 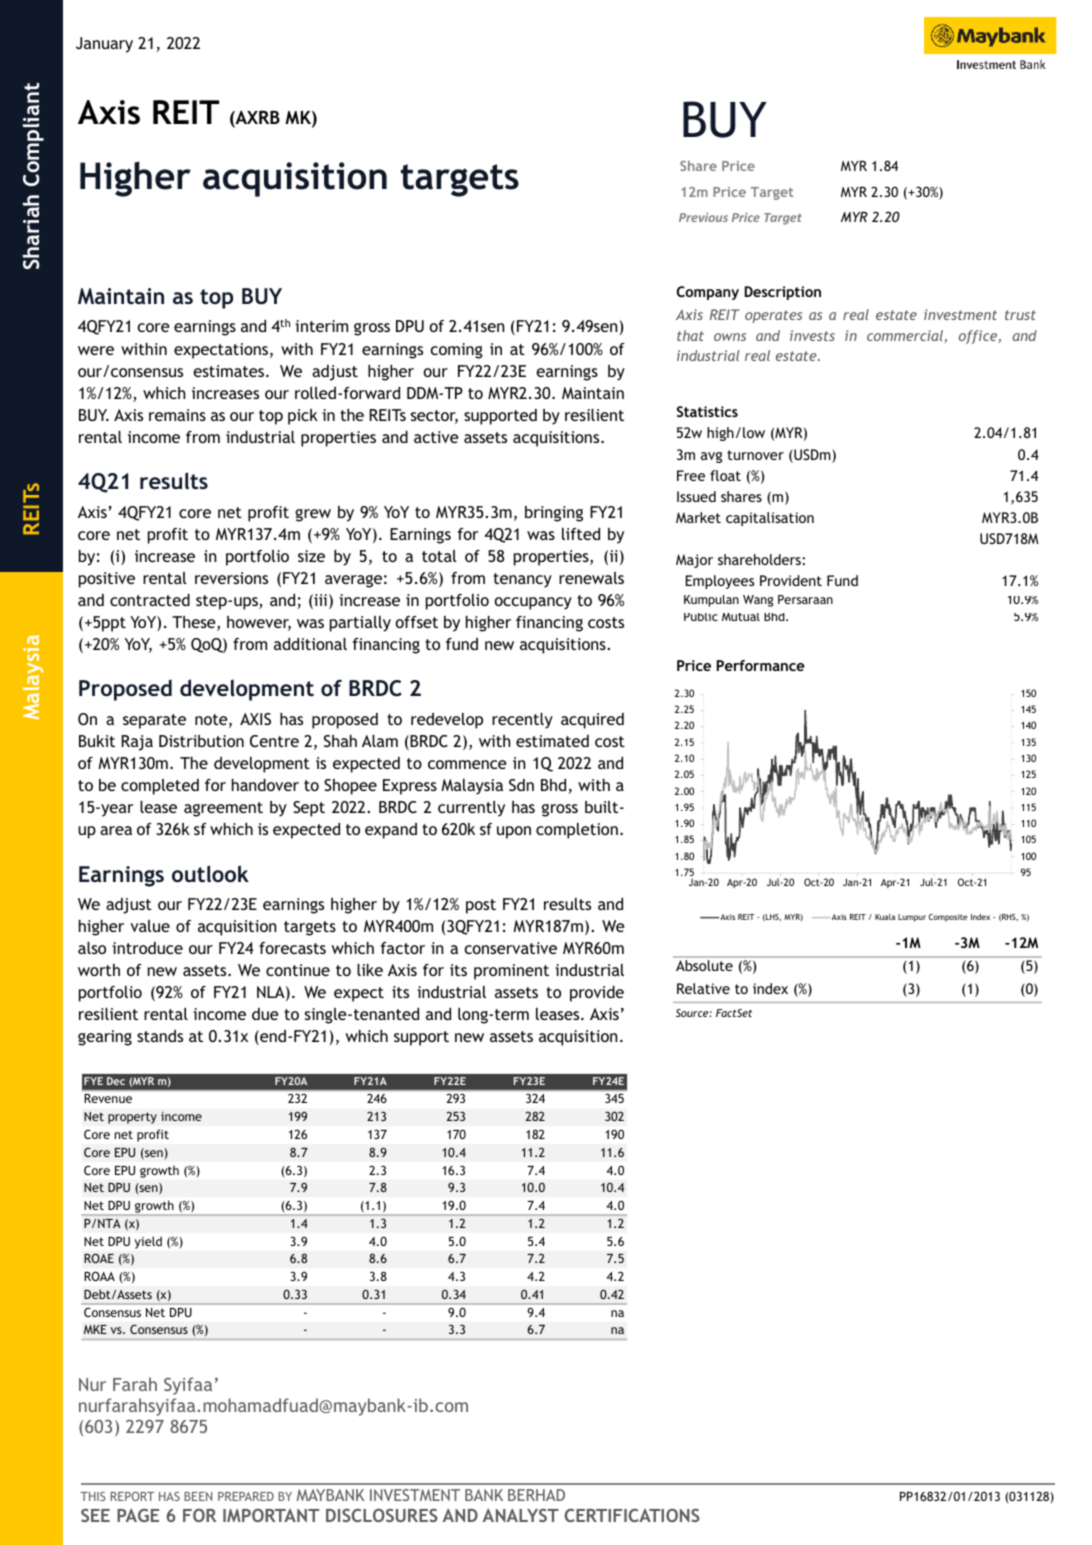 I want to click on Lumpur, so click(x=912, y=918).
